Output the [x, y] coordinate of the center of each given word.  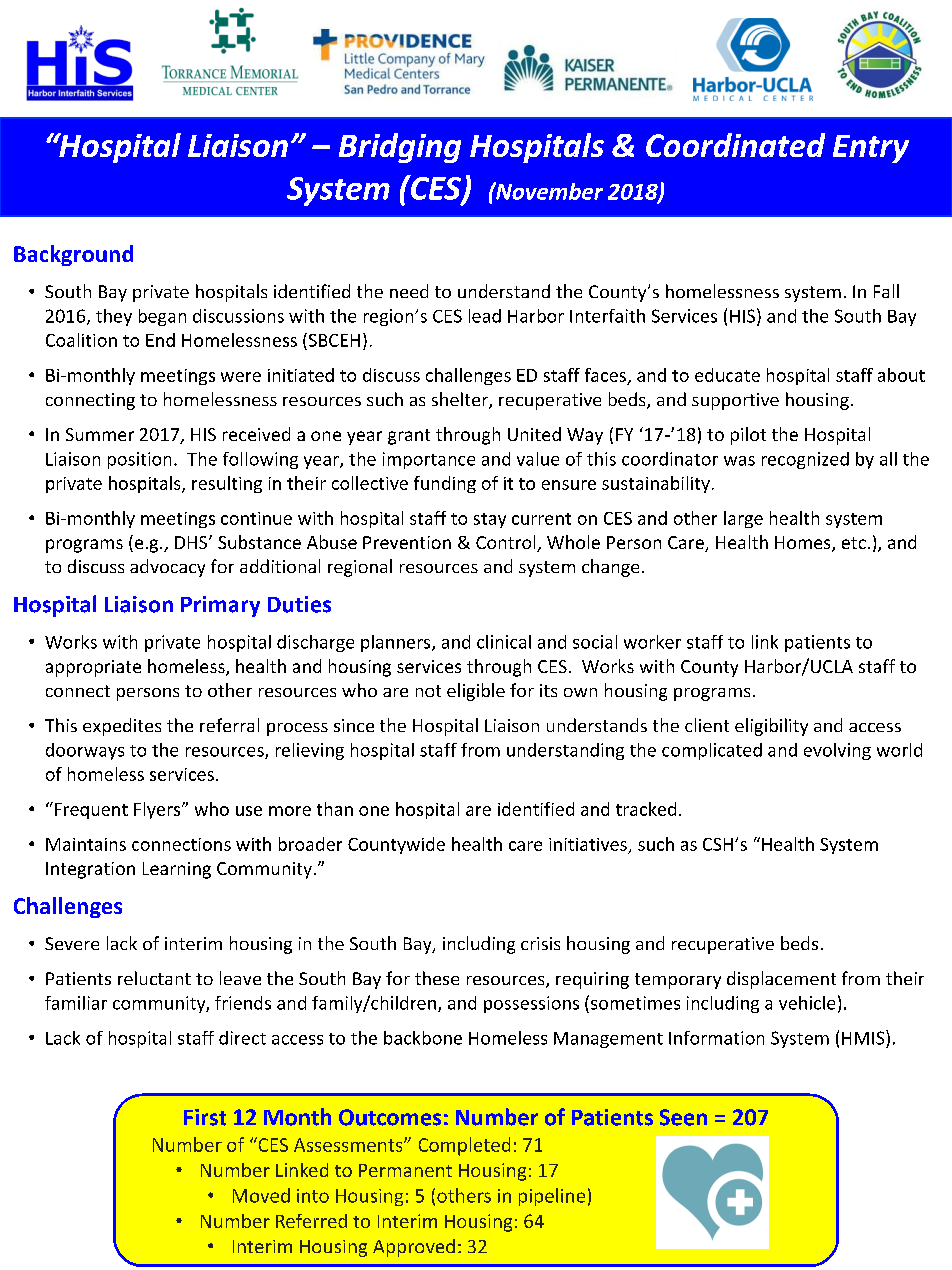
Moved [261, 1195]
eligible [476, 692]
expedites [122, 727]
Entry [871, 149]
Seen [683, 1117]
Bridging [400, 148]
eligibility [771, 727]
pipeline [552, 1197]
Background [73, 255]
